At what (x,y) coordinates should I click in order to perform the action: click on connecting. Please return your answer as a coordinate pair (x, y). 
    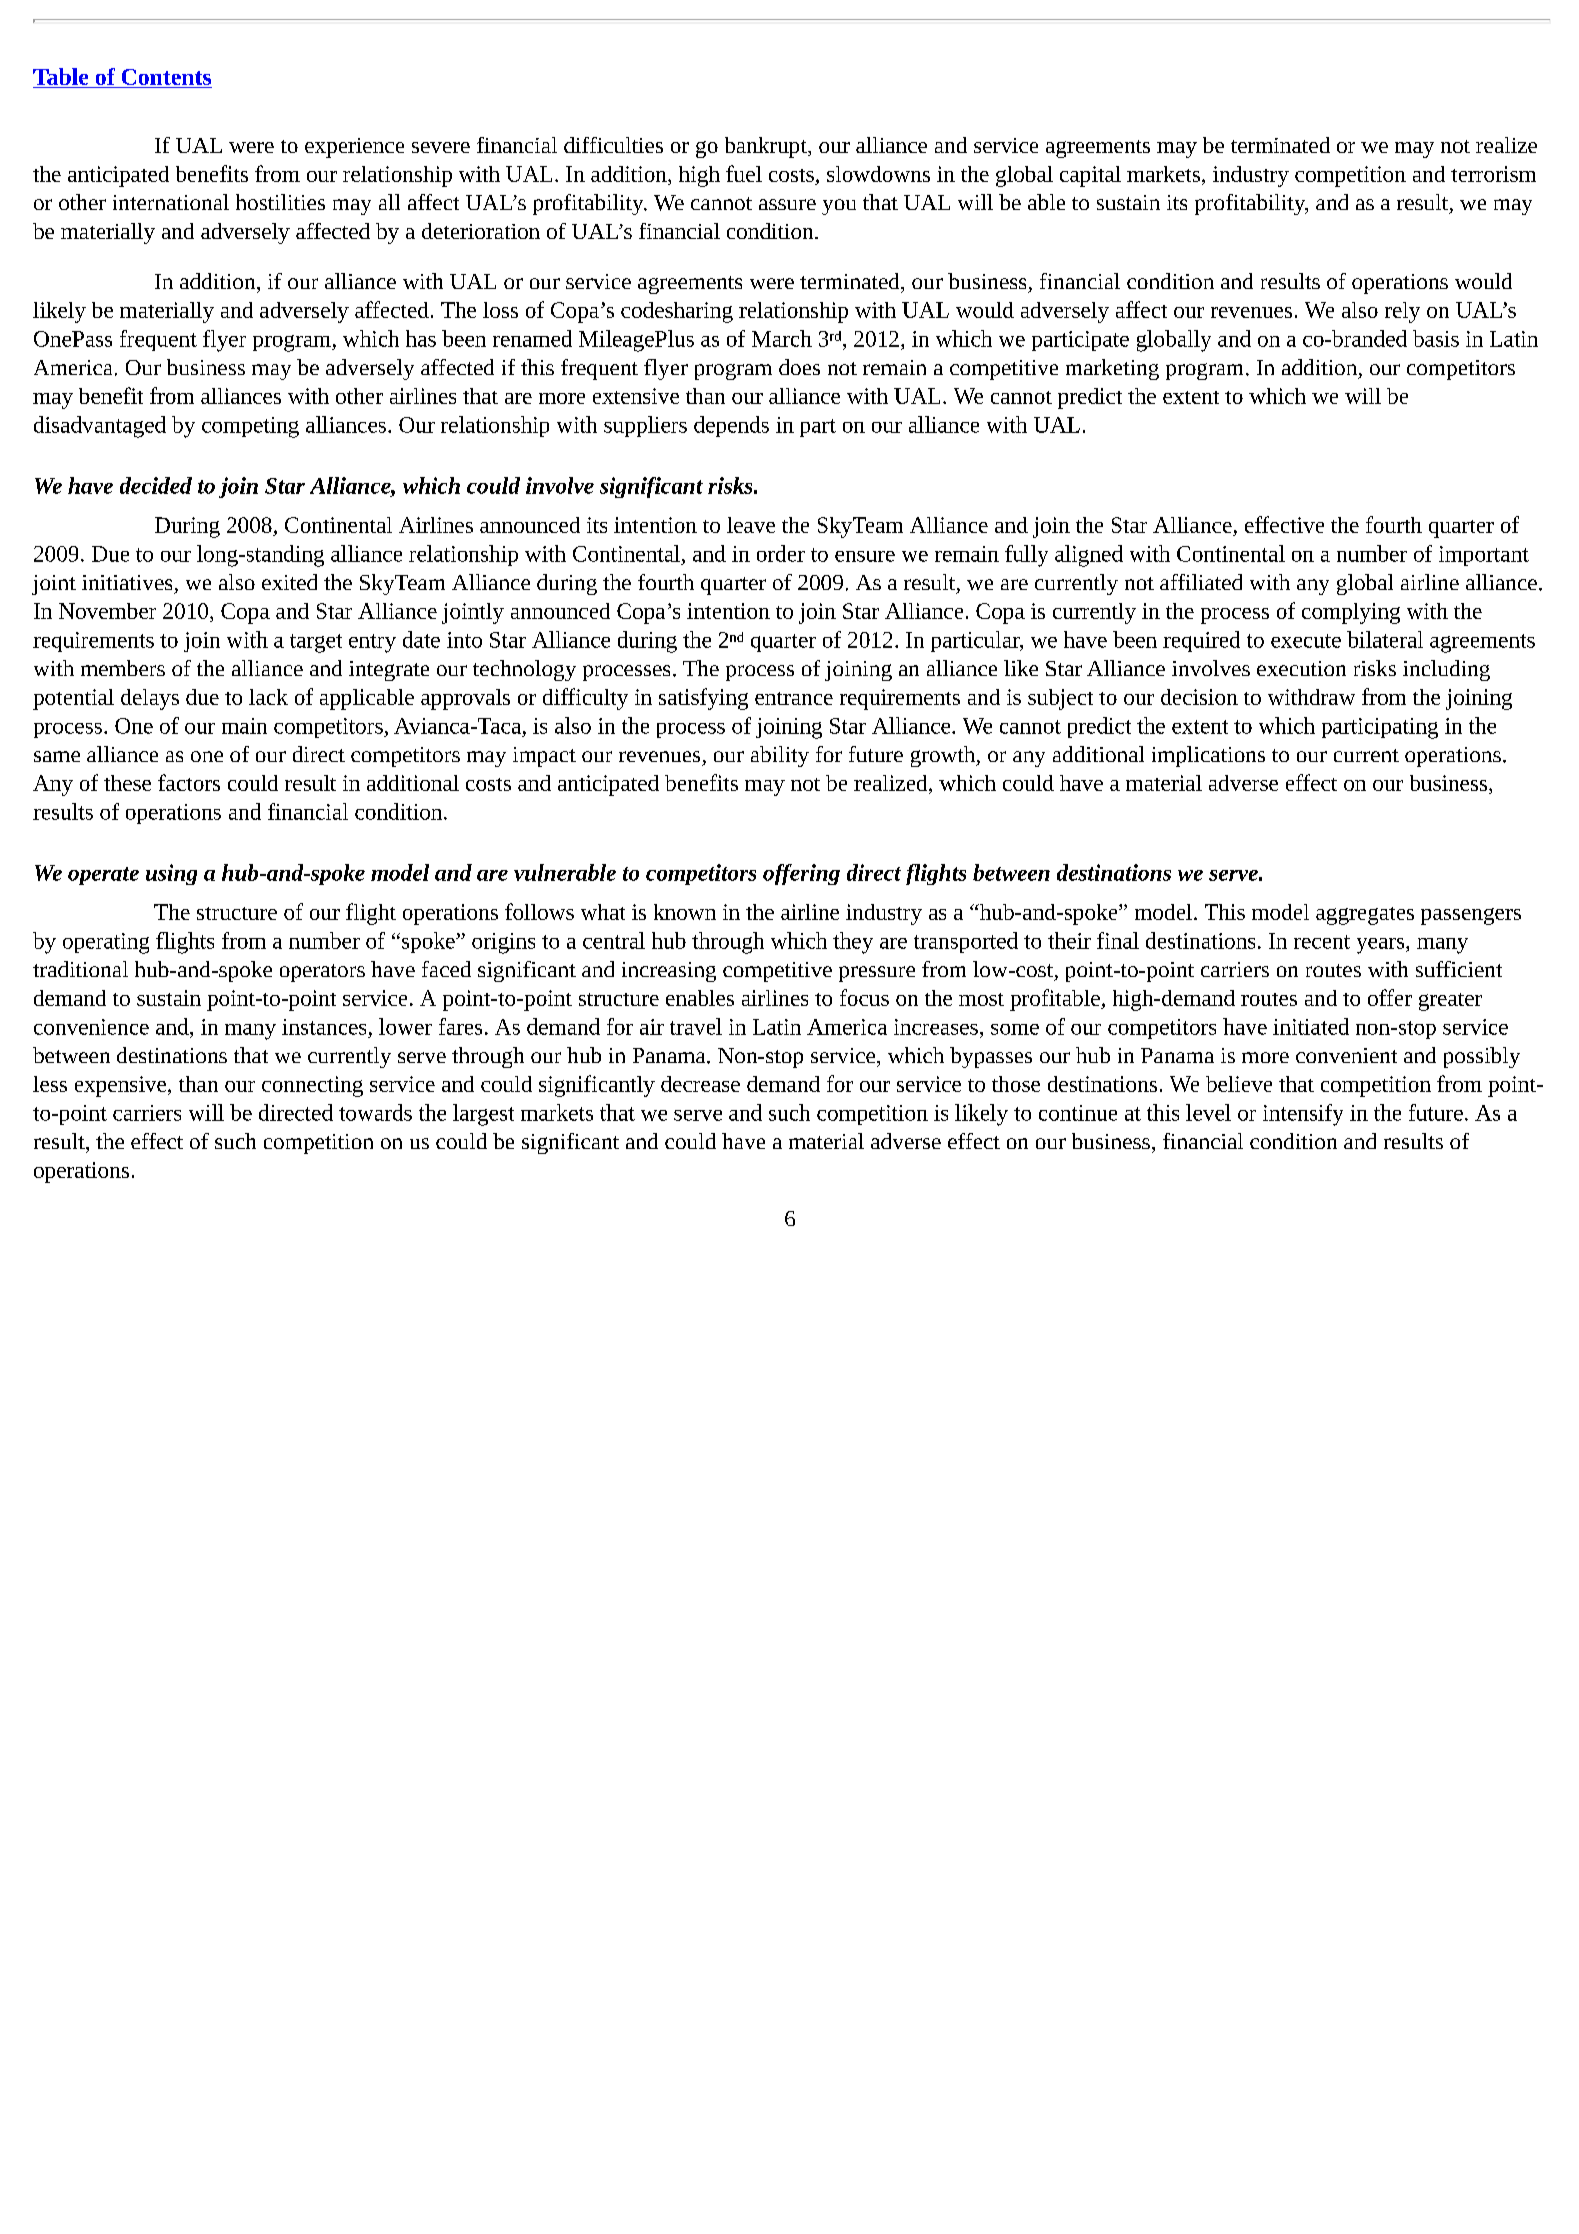
    Looking at the image, I should click on (312, 1086).
